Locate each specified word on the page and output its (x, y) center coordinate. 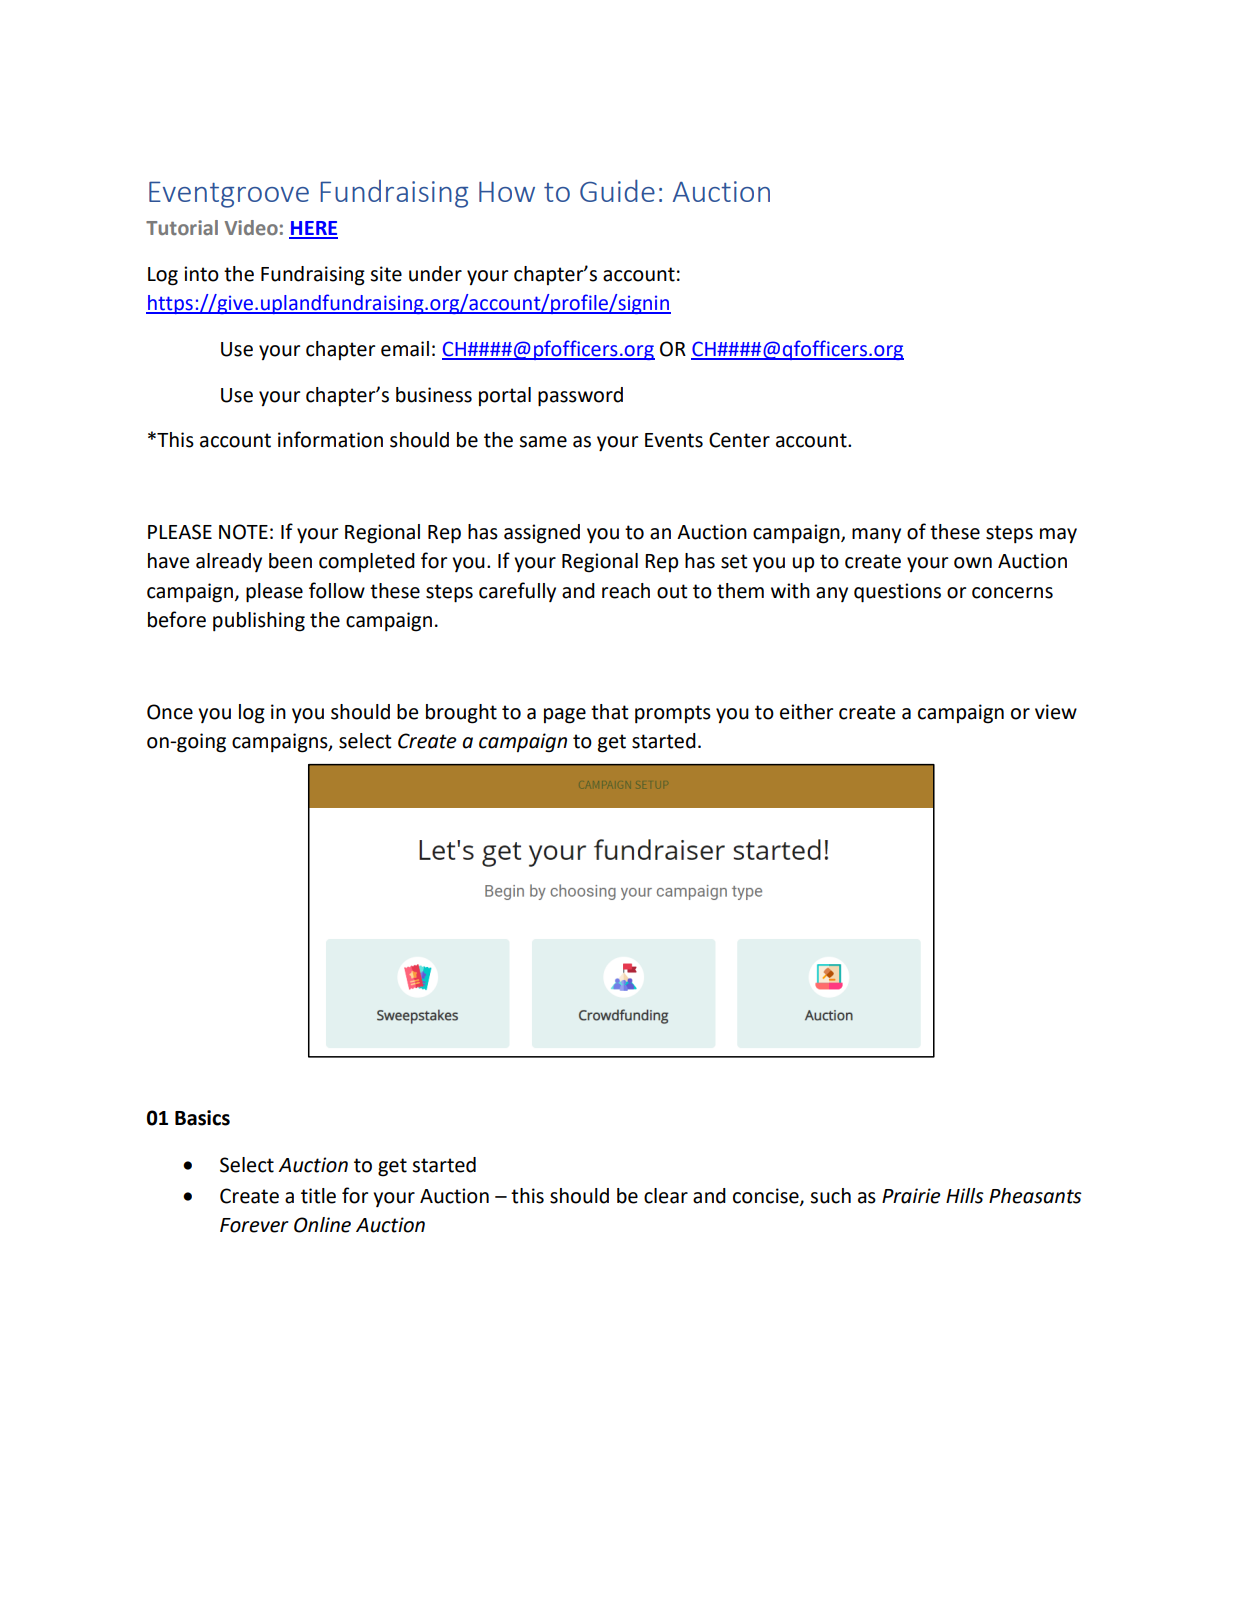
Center (739, 440)
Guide (617, 191)
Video (251, 227)
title (318, 1196)
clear (666, 1196)
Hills (965, 1196)
